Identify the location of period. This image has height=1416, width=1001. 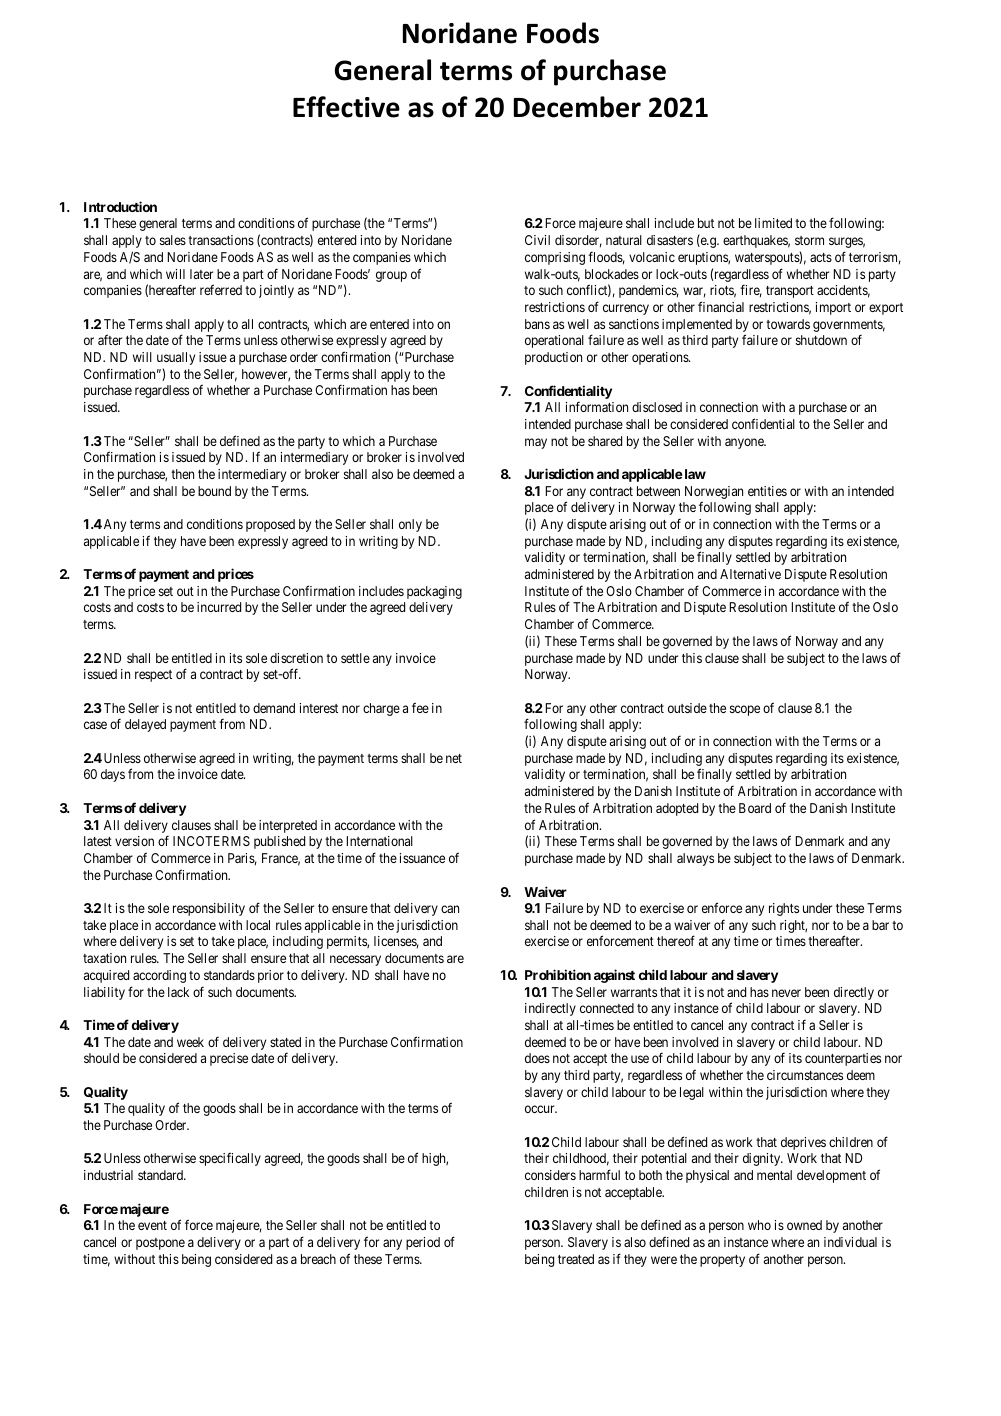
(423, 1243).
